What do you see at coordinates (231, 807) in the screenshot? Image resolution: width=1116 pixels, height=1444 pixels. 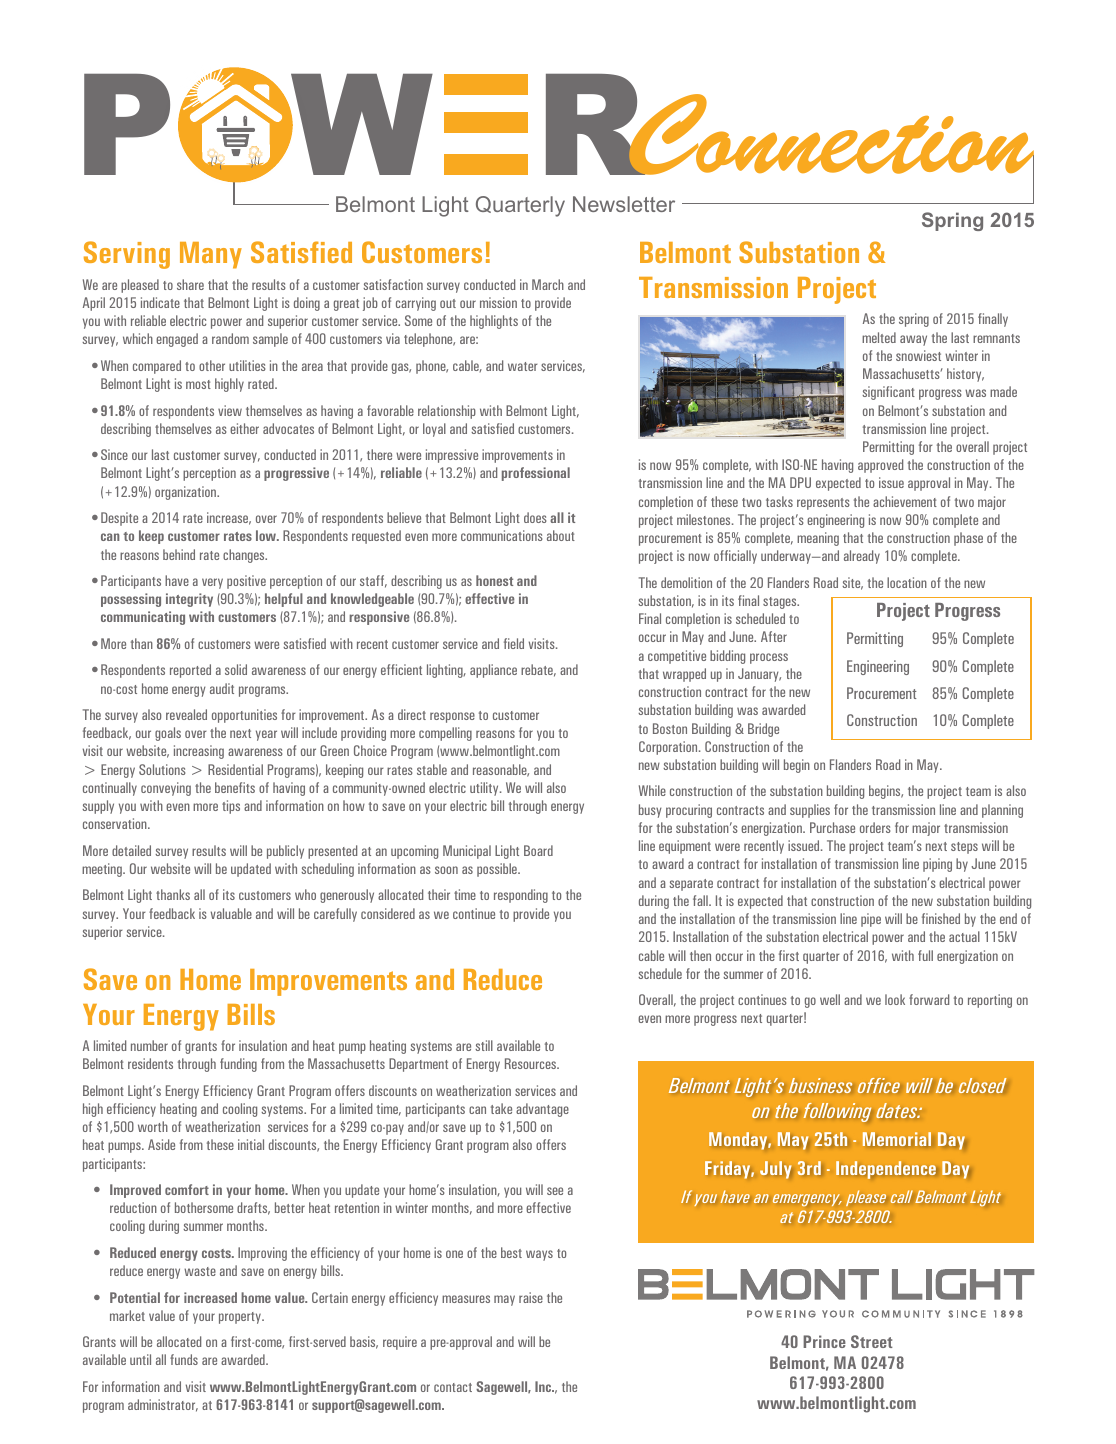 I see `tips` at bounding box center [231, 807].
